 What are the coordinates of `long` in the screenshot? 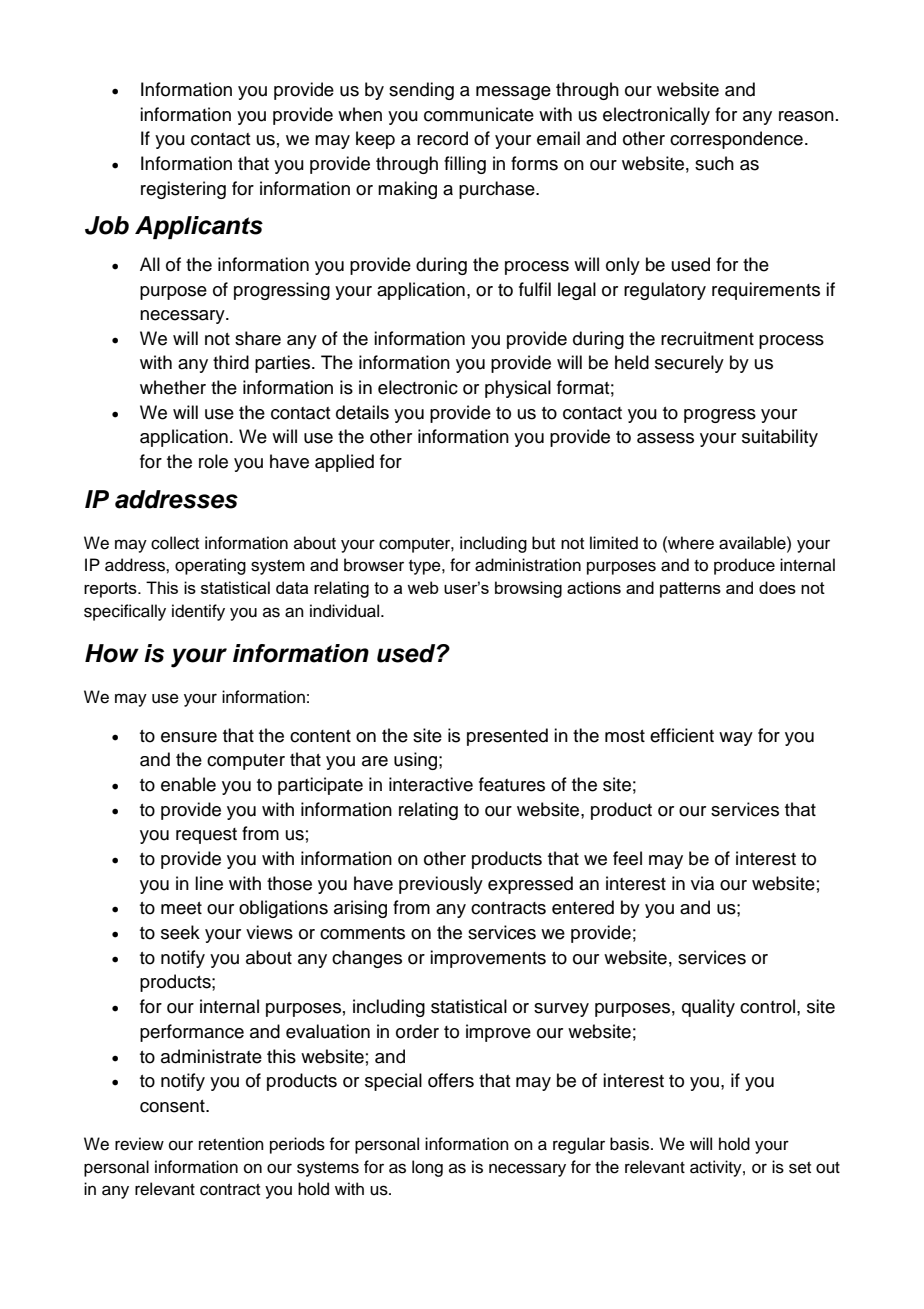 It's located at (427, 1168).
